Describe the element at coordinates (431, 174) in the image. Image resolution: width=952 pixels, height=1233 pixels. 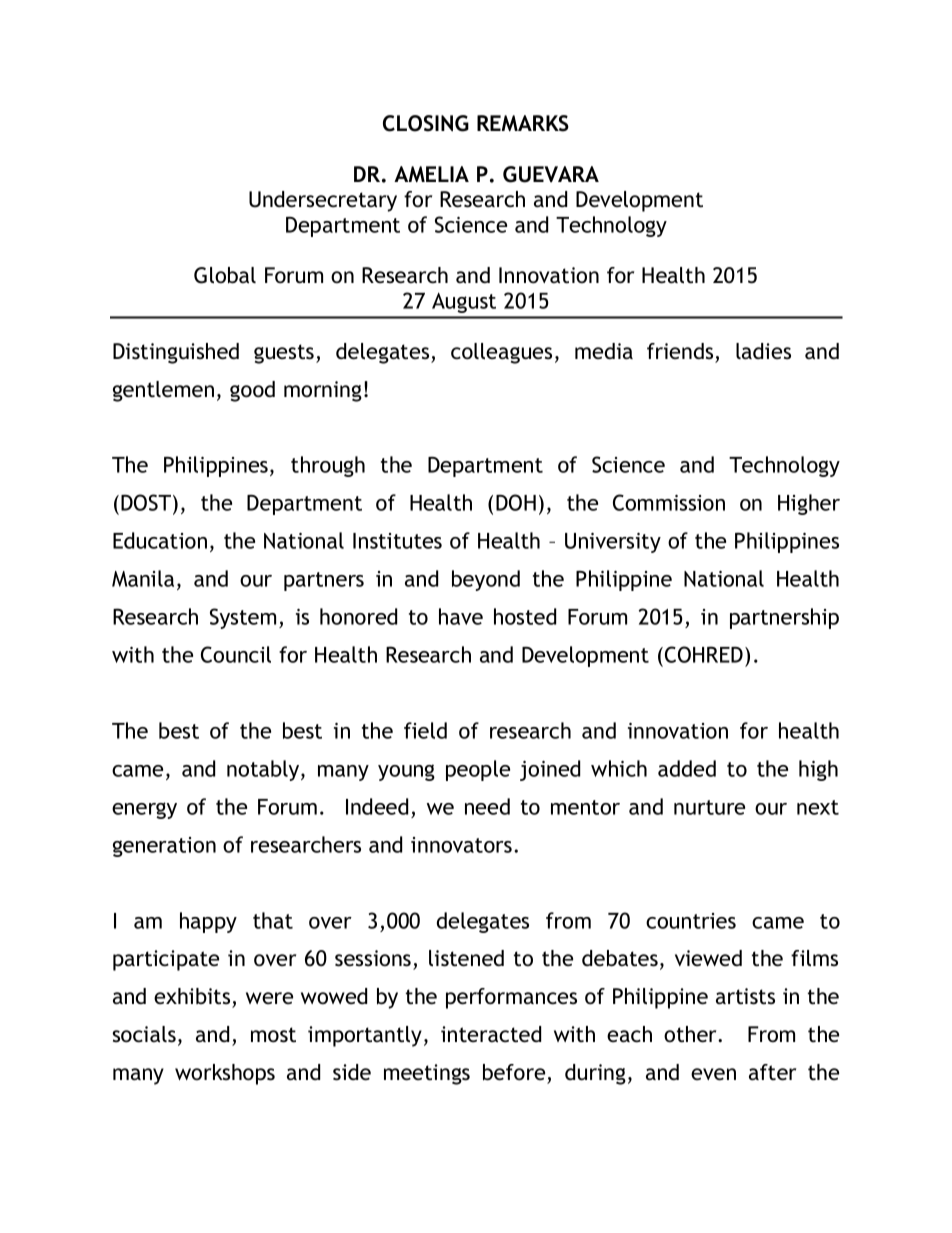
I see `AMELIA` at that location.
